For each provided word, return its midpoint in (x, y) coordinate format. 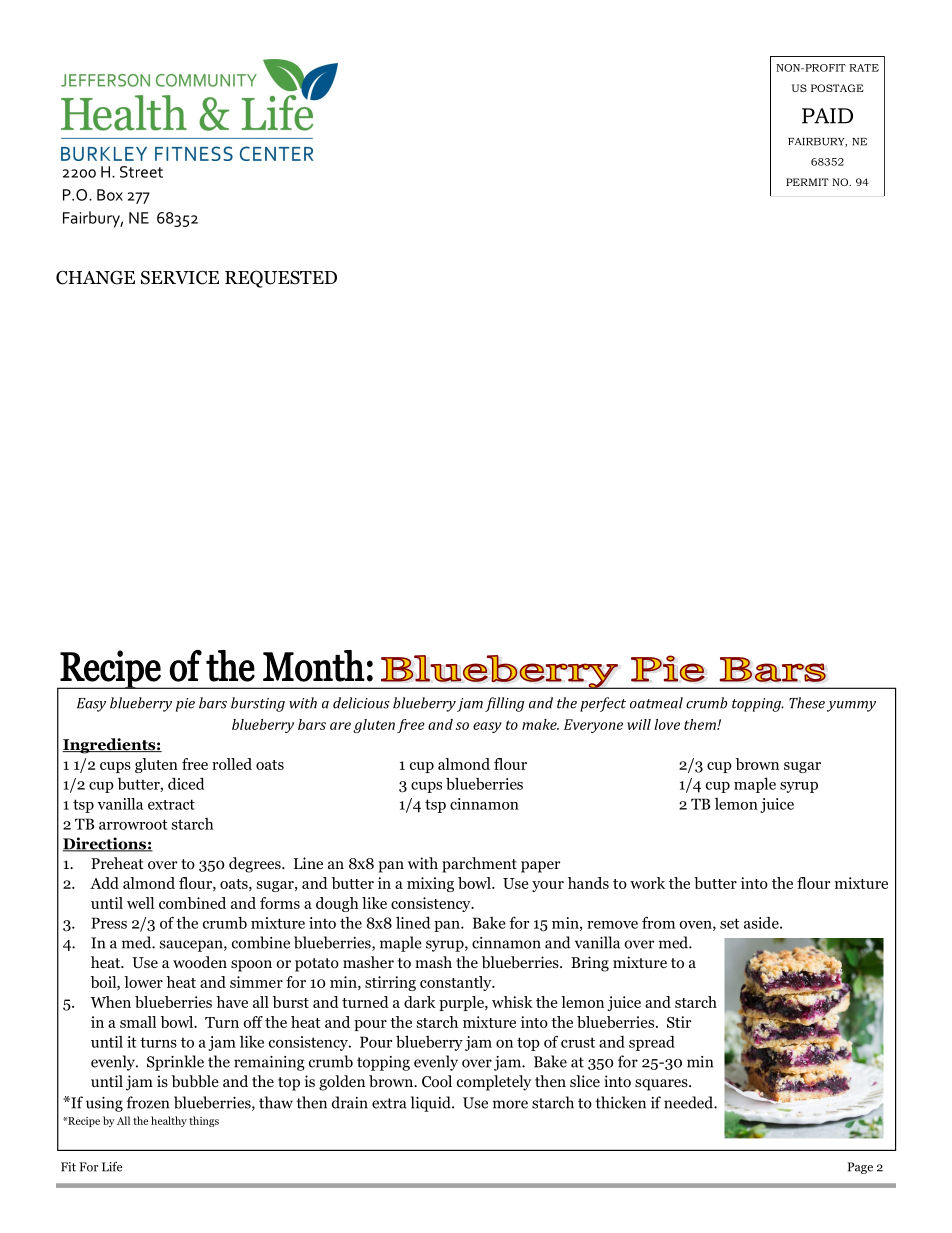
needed (689, 1102)
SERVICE (180, 277)
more (510, 1104)
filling (504, 704)
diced (186, 784)
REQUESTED (281, 279)
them (701, 724)
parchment (479, 865)
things (204, 1121)
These (807, 703)
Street (141, 172)
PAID (827, 116)
